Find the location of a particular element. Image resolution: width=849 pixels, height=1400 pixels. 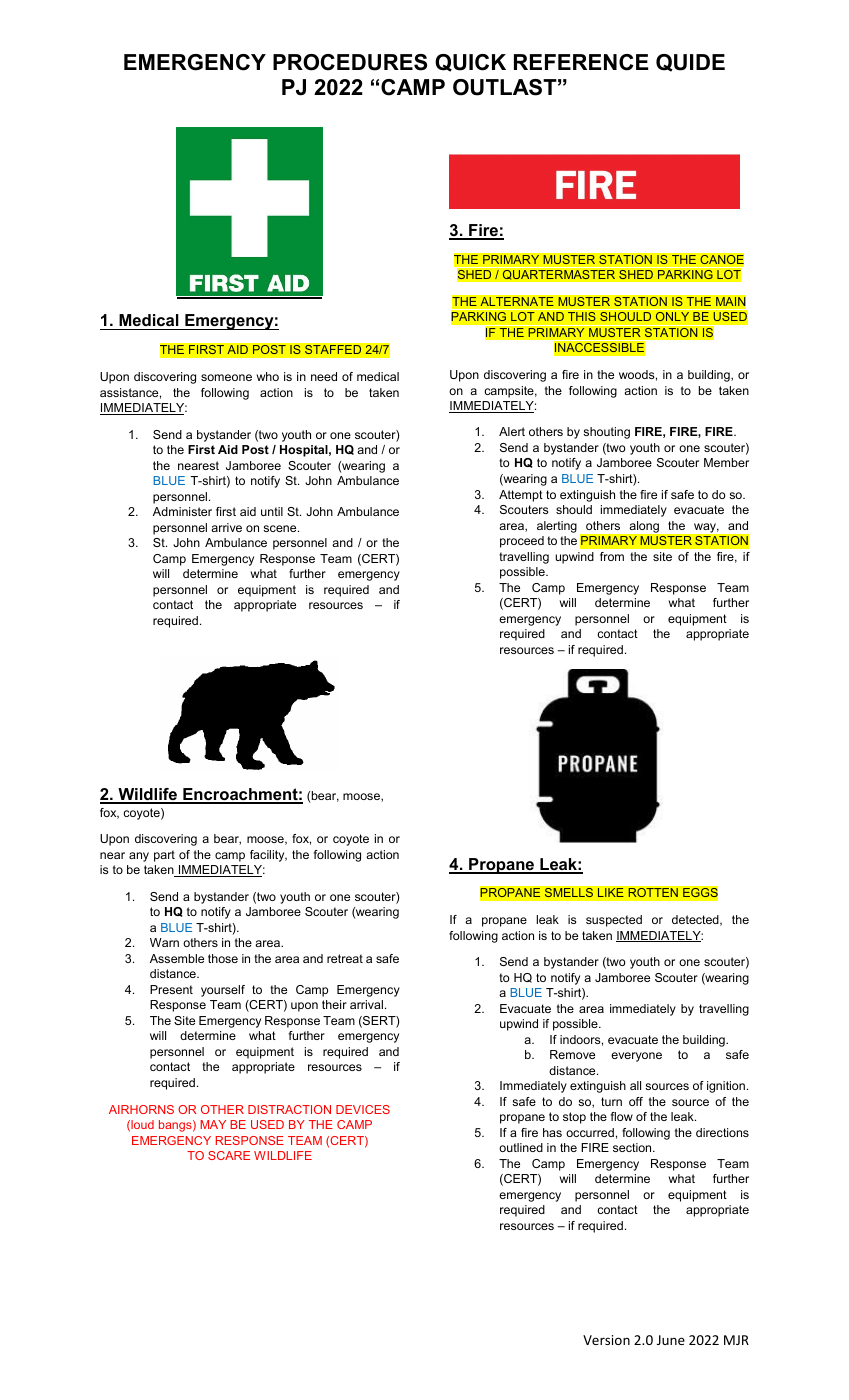

SCARE is located at coordinates (229, 1155).
